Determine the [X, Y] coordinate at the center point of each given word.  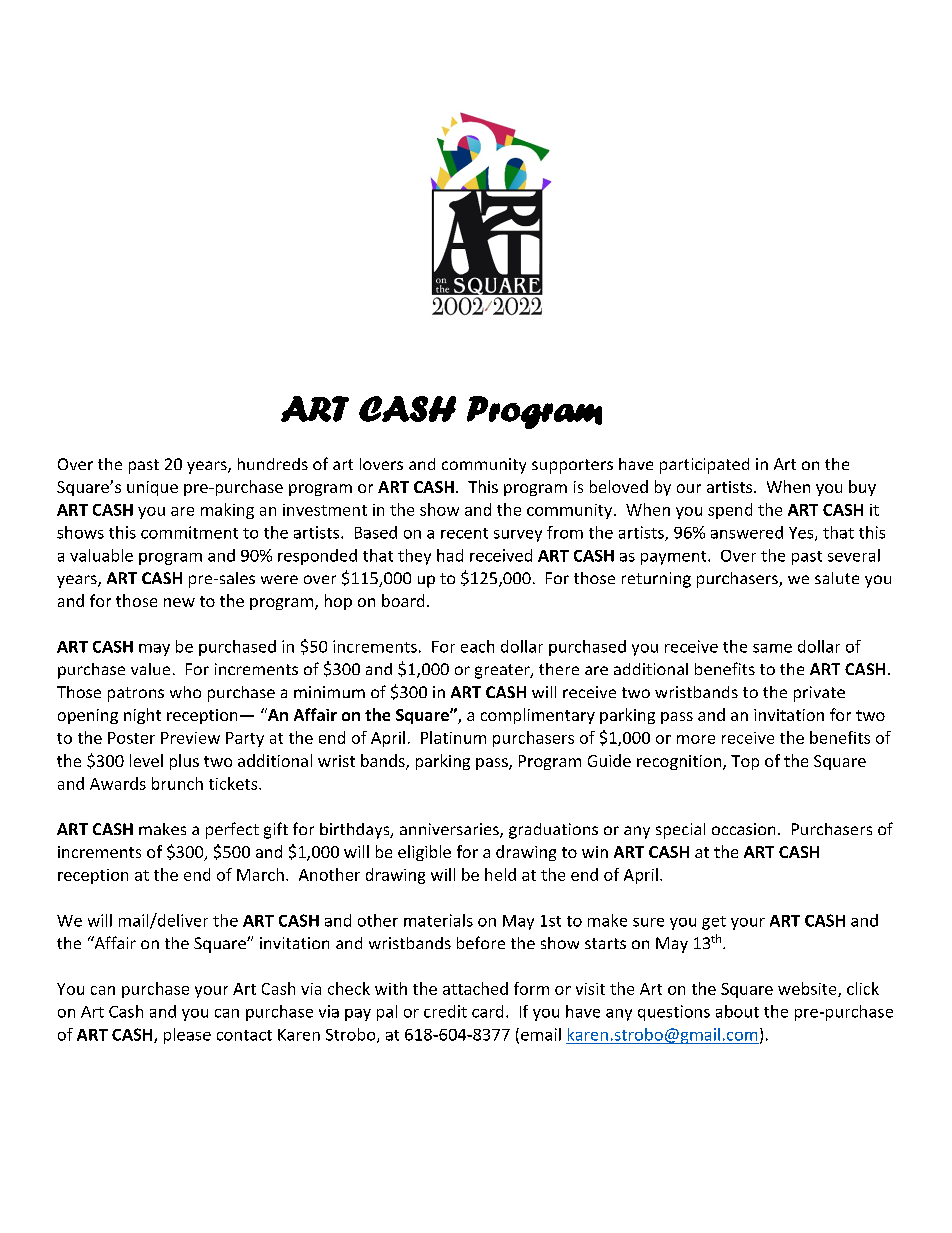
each [477, 646]
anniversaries [450, 830]
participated [704, 466]
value [150, 669]
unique [152, 488]
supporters [572, 466]
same [772, 648]
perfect [232, 830]
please [187, 1036]
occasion [743, 829]
